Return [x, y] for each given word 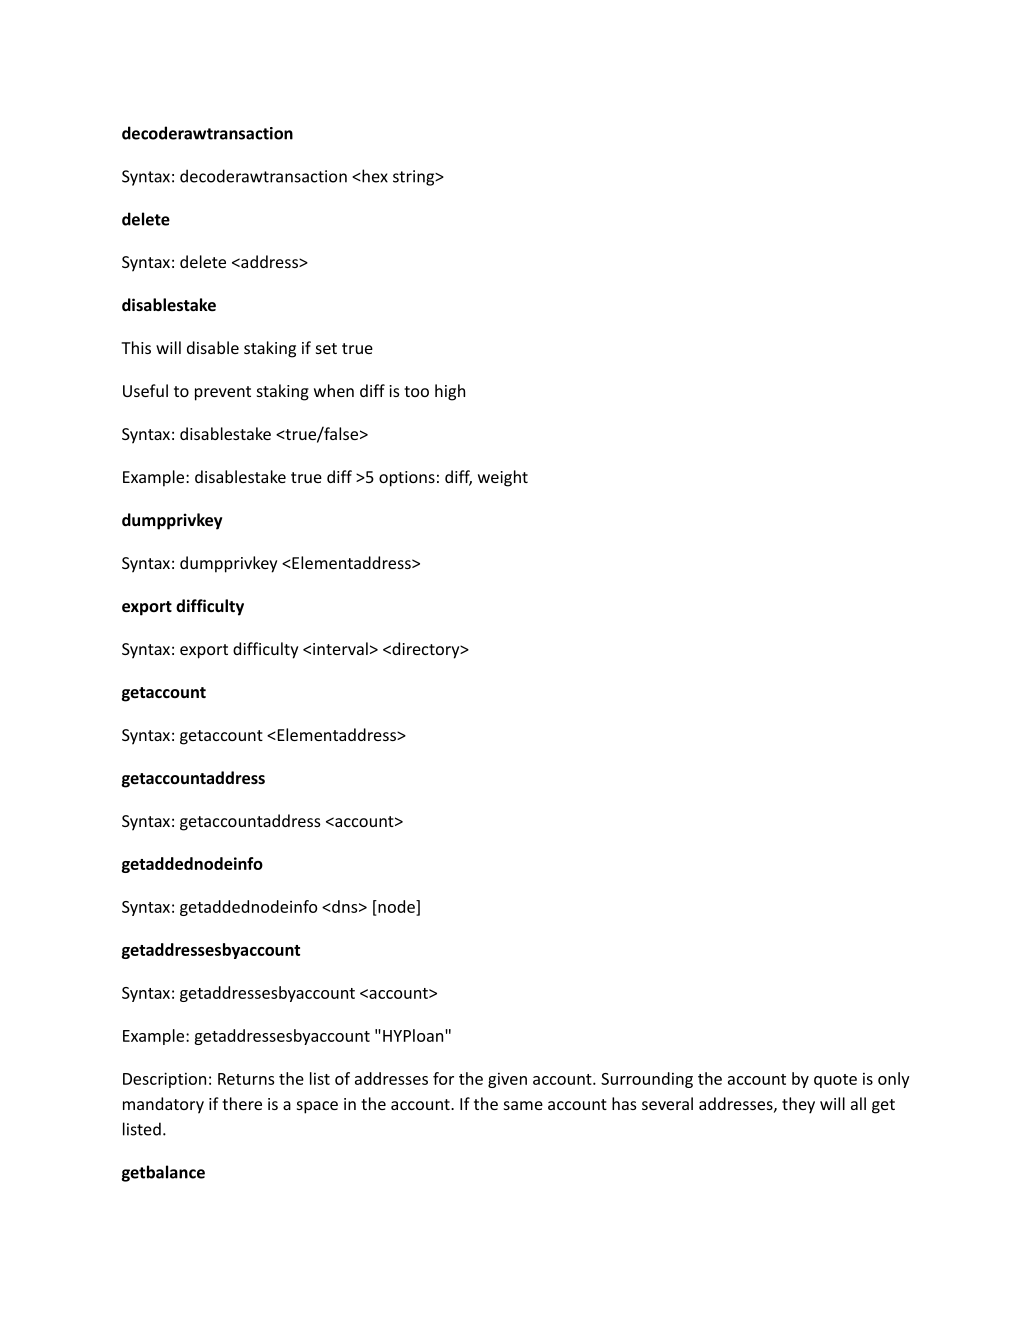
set [326, 348]
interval [340, 648]
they [798, 1105]
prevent [223, 393]
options [407, 479]
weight [503, 478]
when [334, 390]
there [242, 1103]
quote [835, 1081]
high [450, 392]
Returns [246, 1079]
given [507, 1080]
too [416, 391]
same [523, 1105]
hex [374, 176]
